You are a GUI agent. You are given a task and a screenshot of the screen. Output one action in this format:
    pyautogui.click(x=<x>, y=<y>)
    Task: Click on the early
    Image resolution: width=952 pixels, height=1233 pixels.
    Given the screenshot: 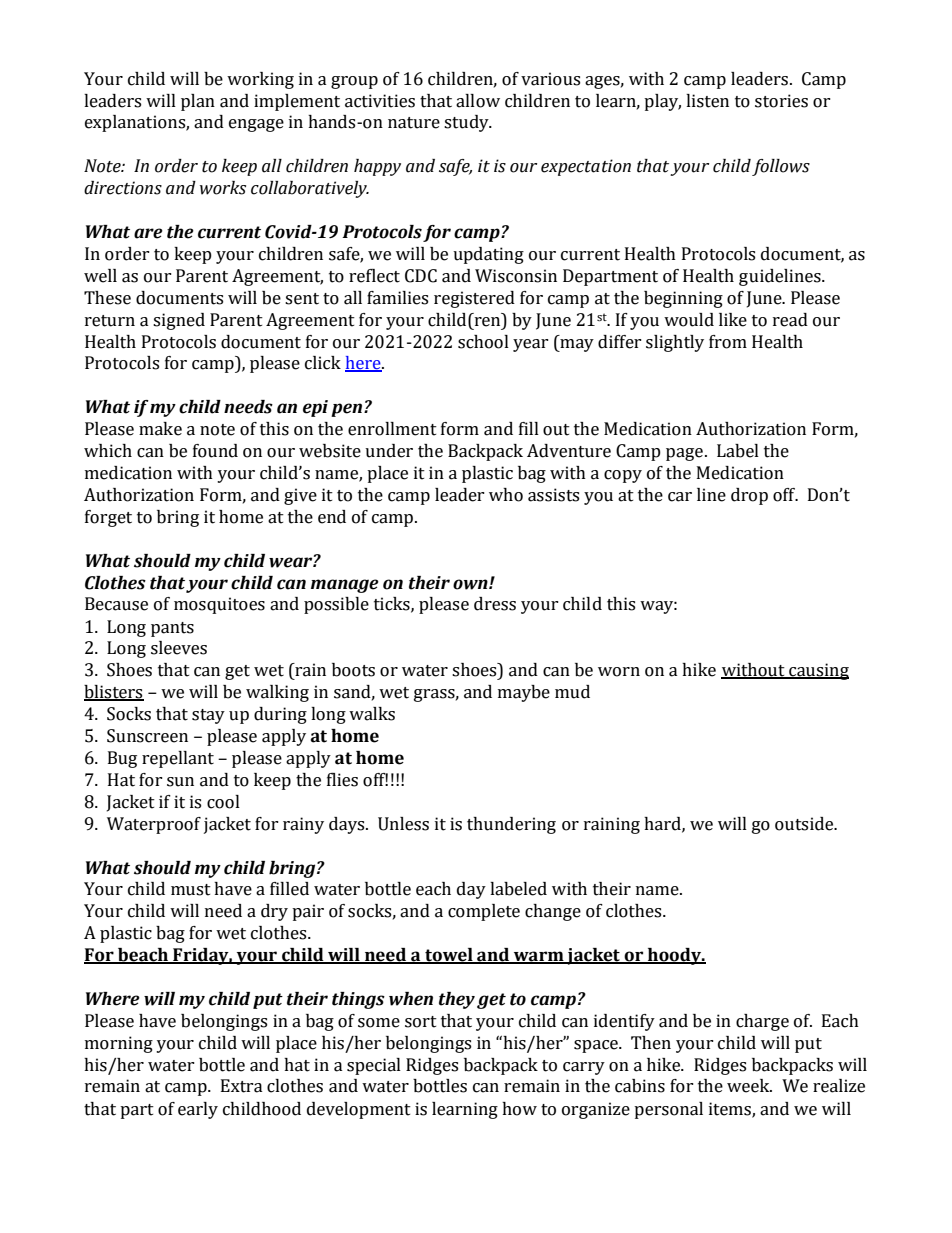 What is the action you would take?
    pyautogui.click(x=198, y=1110)
